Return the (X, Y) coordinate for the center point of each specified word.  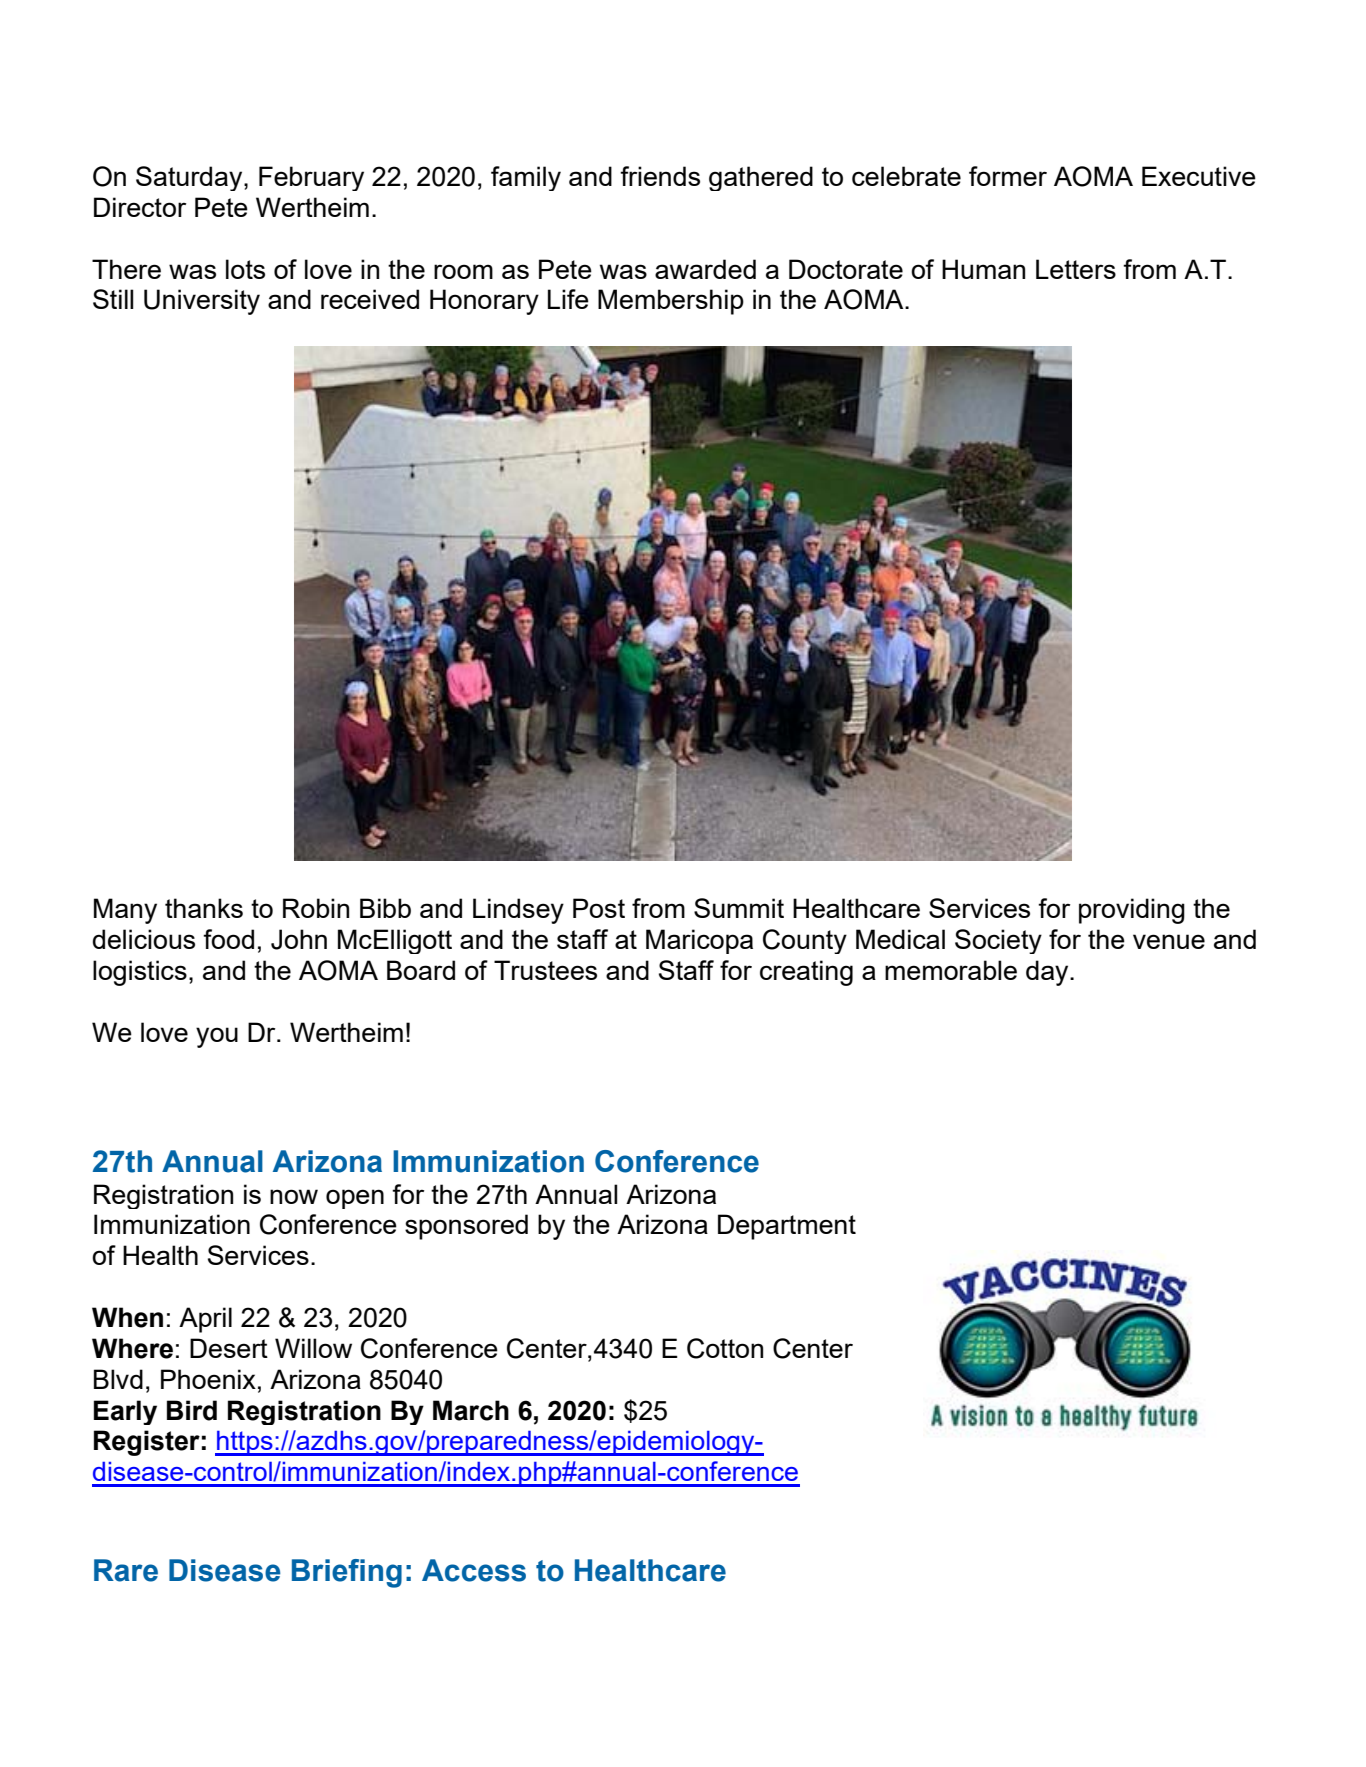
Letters (1076, 269)
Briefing (347, 1573)
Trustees (545, 970)
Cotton (725, 1348)
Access (474, 1570)
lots (245, 269)
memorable (951, 970)
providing (1132, 911)
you (217, 1037)
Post (599, 908)
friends (660, 176)
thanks (204, 908)
